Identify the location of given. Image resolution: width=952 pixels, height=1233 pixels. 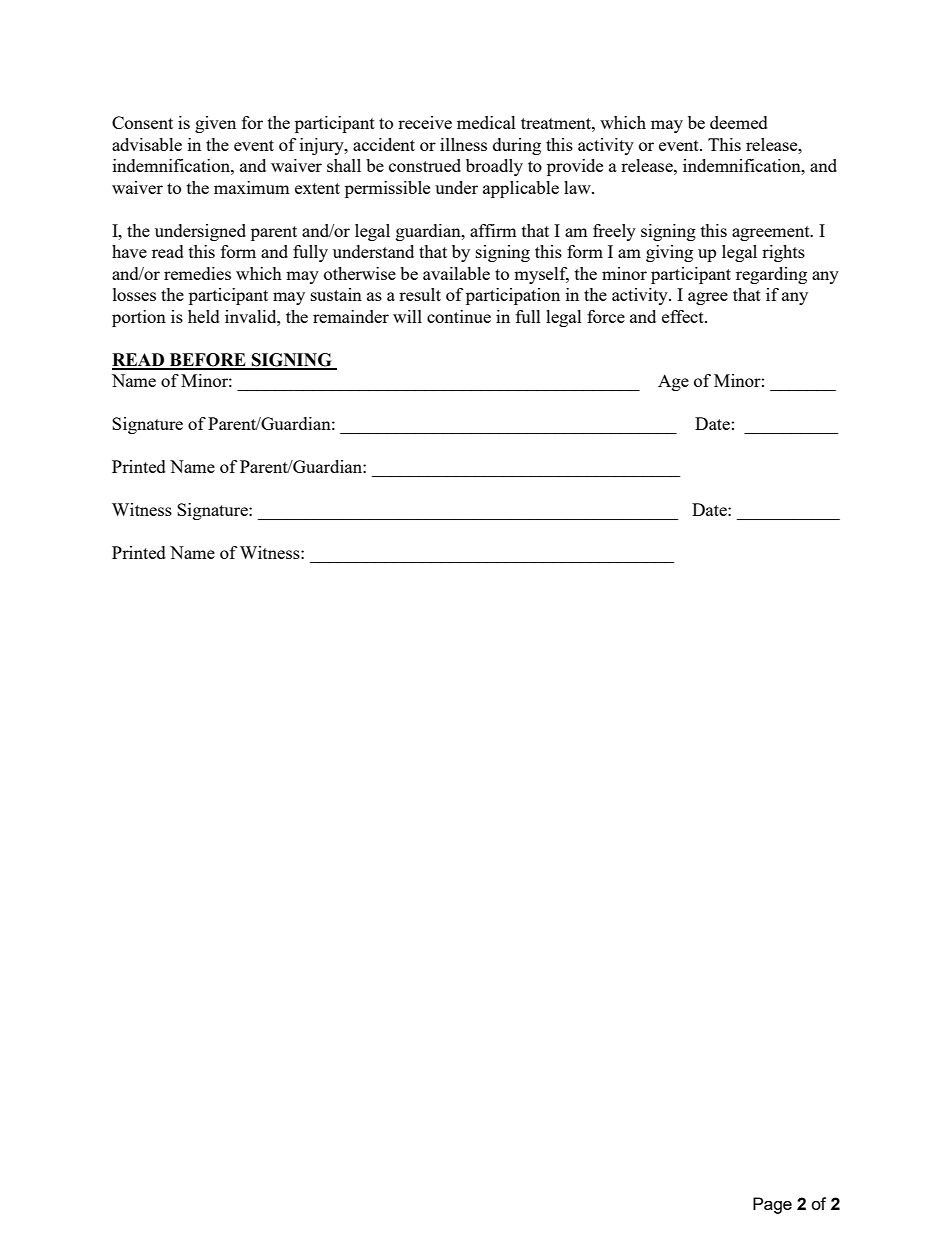
(215, 124).
